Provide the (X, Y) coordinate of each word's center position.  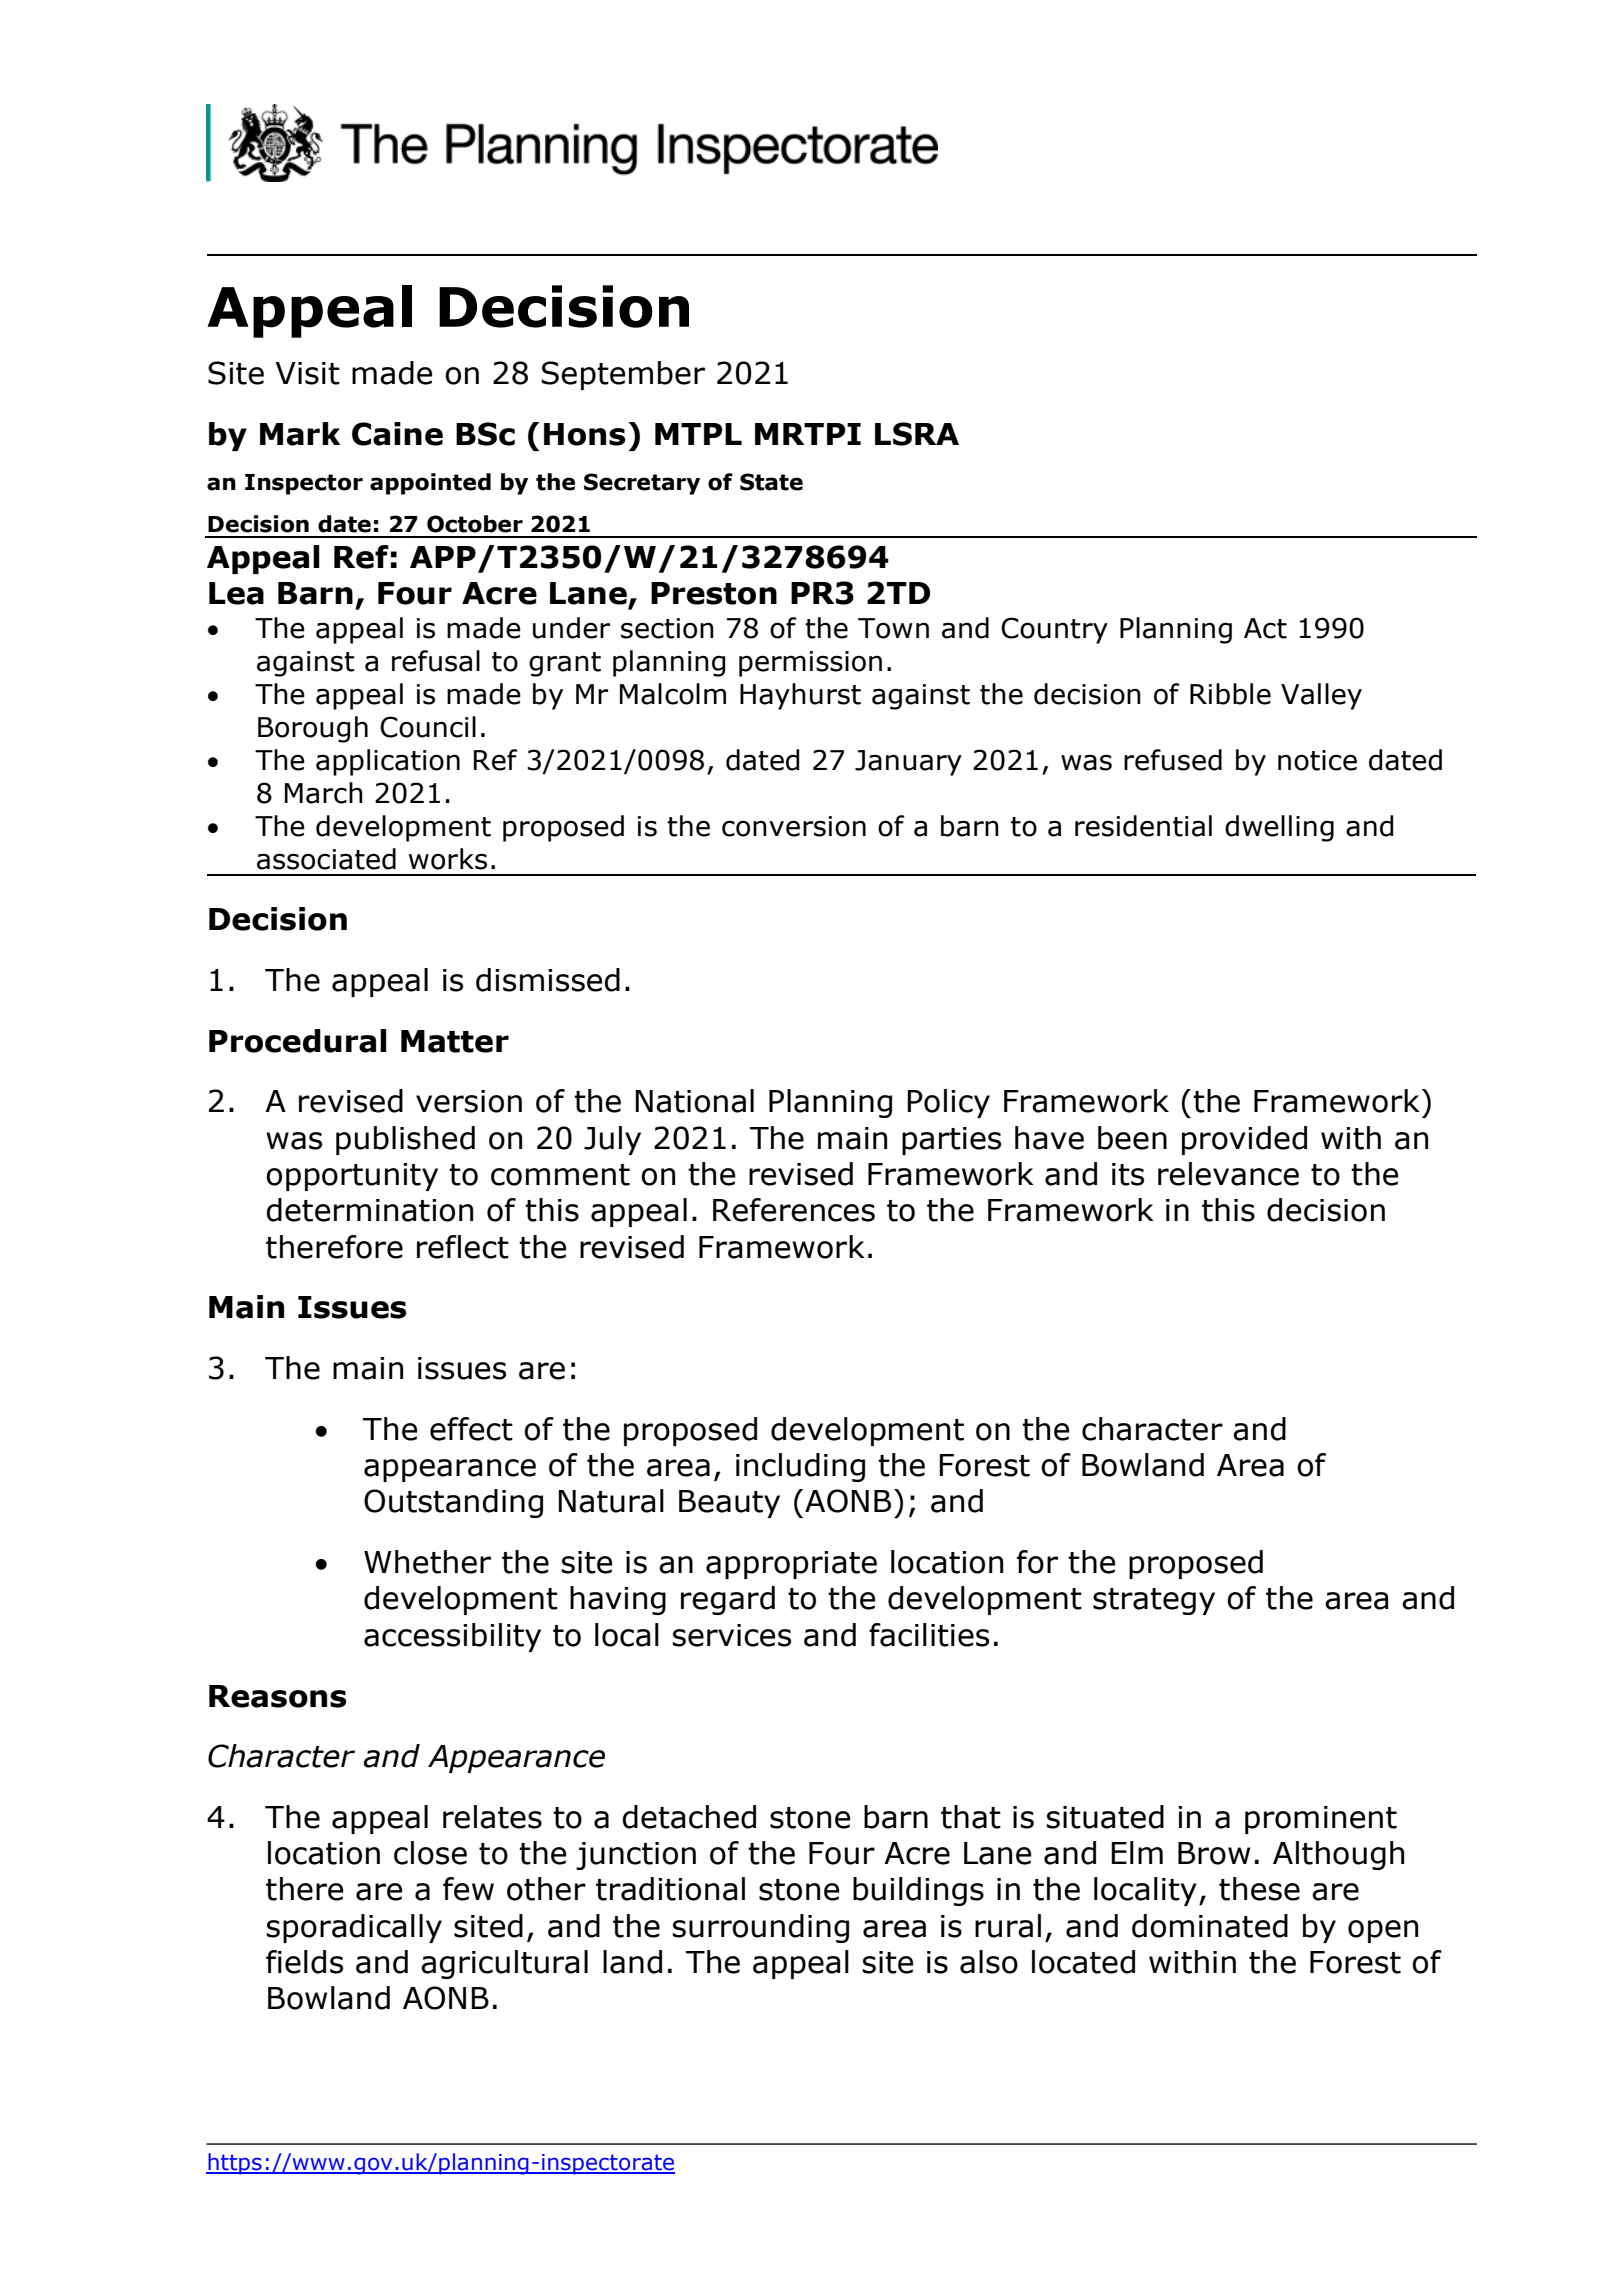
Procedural (298, 1041)
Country (1054, 630)
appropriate (791, 1565)
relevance (1228, 1174)
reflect (463, 1247)
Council (428, 727)
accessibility (452, 1637)
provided (1244, 1140)
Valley (1321, 696)
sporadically (354, 1928)
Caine (397, 434)
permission (810, 664)
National (694, 1101)
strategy (1154, 1601)
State (771, 482)
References (794, 1210)
